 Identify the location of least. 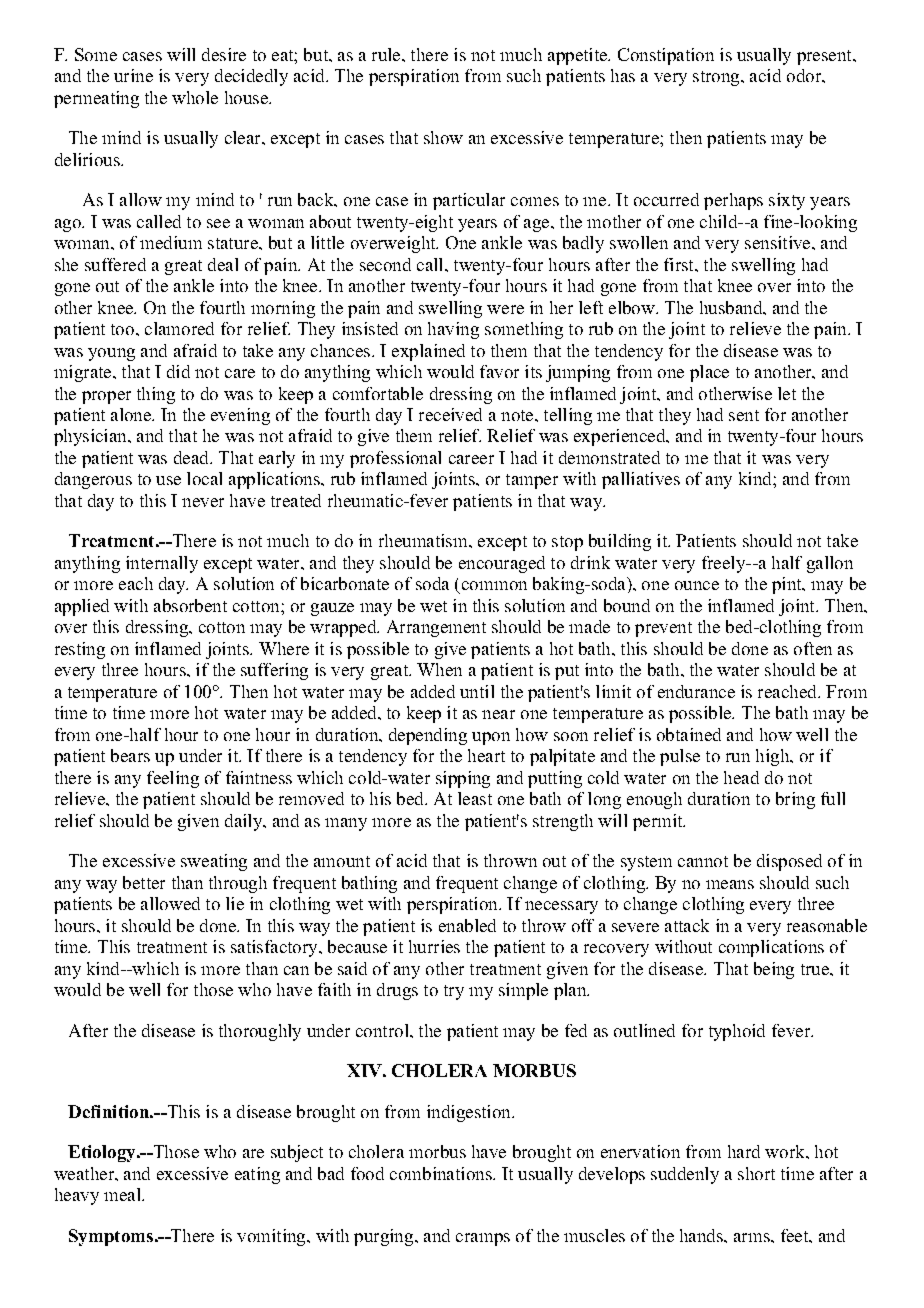
(475, 798).
